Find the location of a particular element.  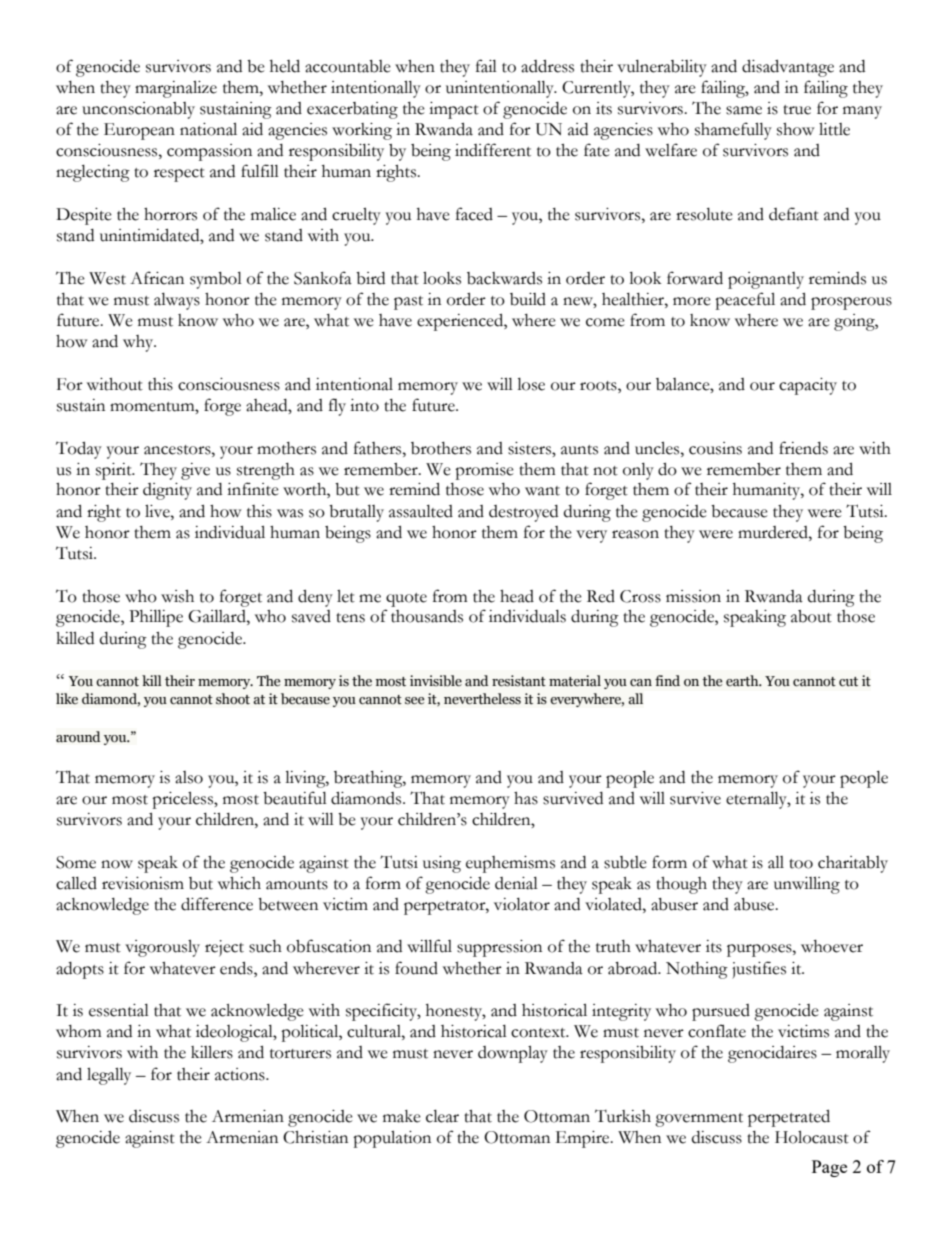

same is located at coordinates (744, 110).
